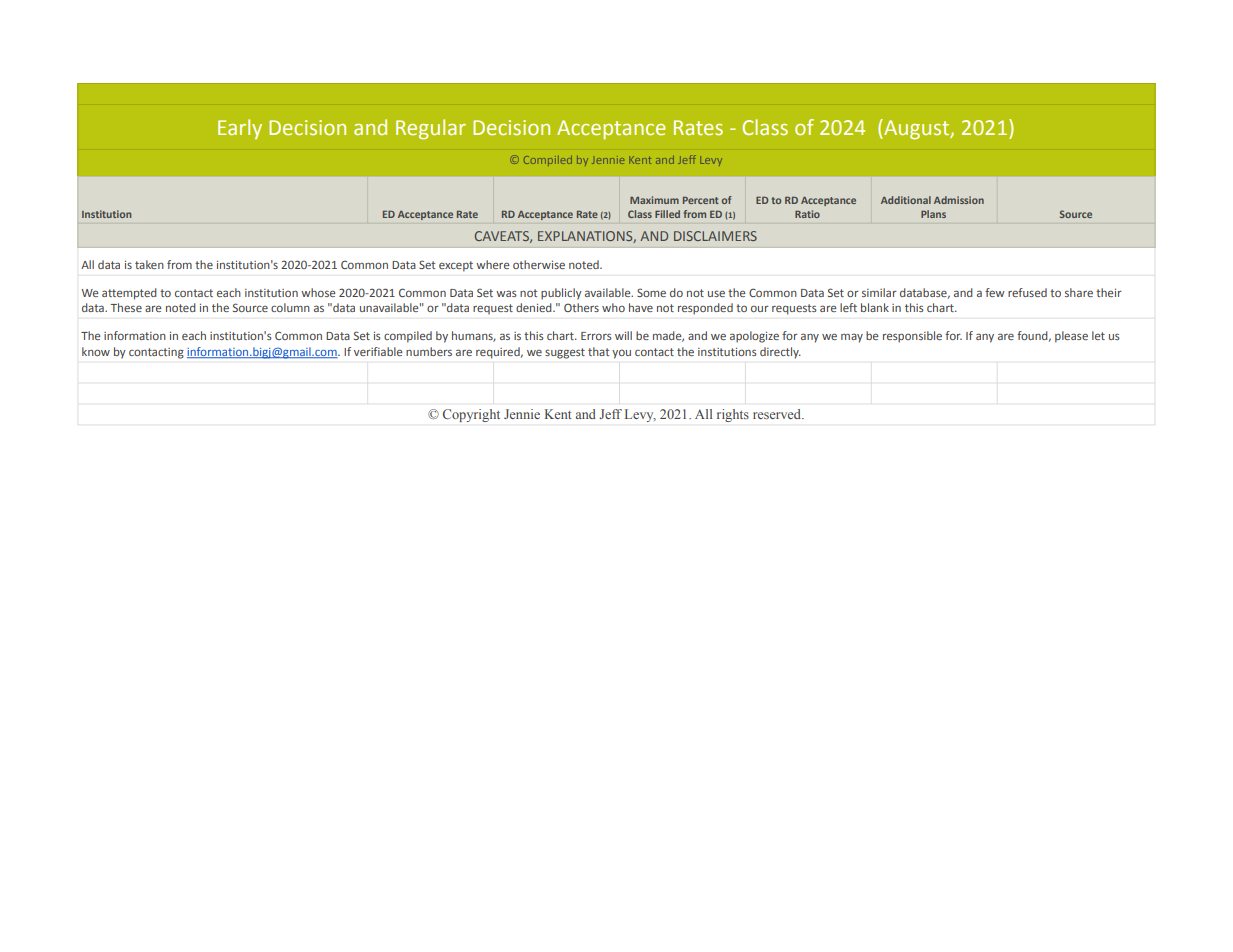 This screenshot has height=952, width=1233. Describe the element at coordinates (240, 129) in the screenshot. I see `Early` at that location.
